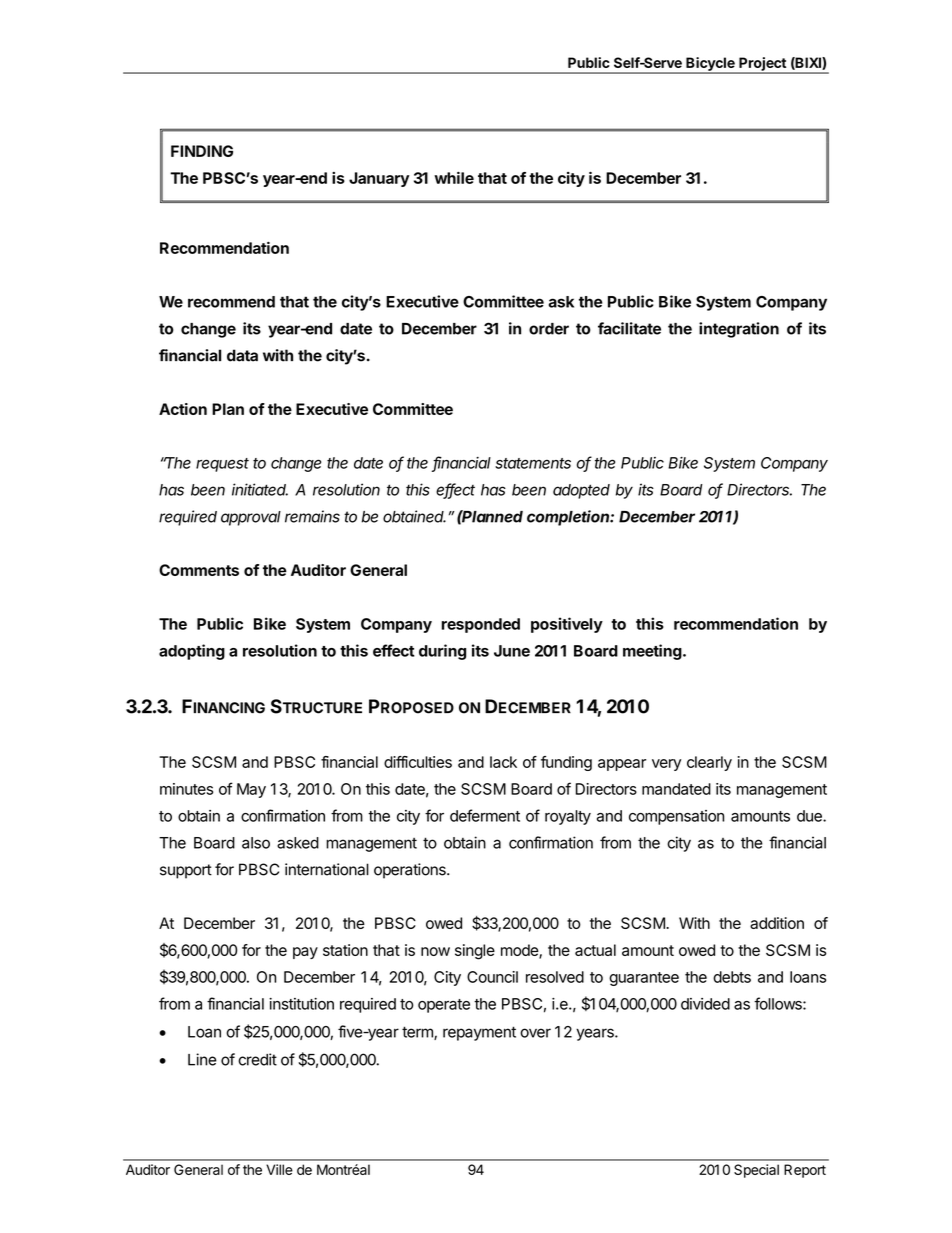 This page has height=1233, width=952. What do you see at coordinates (549, 329) in the page?
I see `order` at bounding box center [549, 329].
